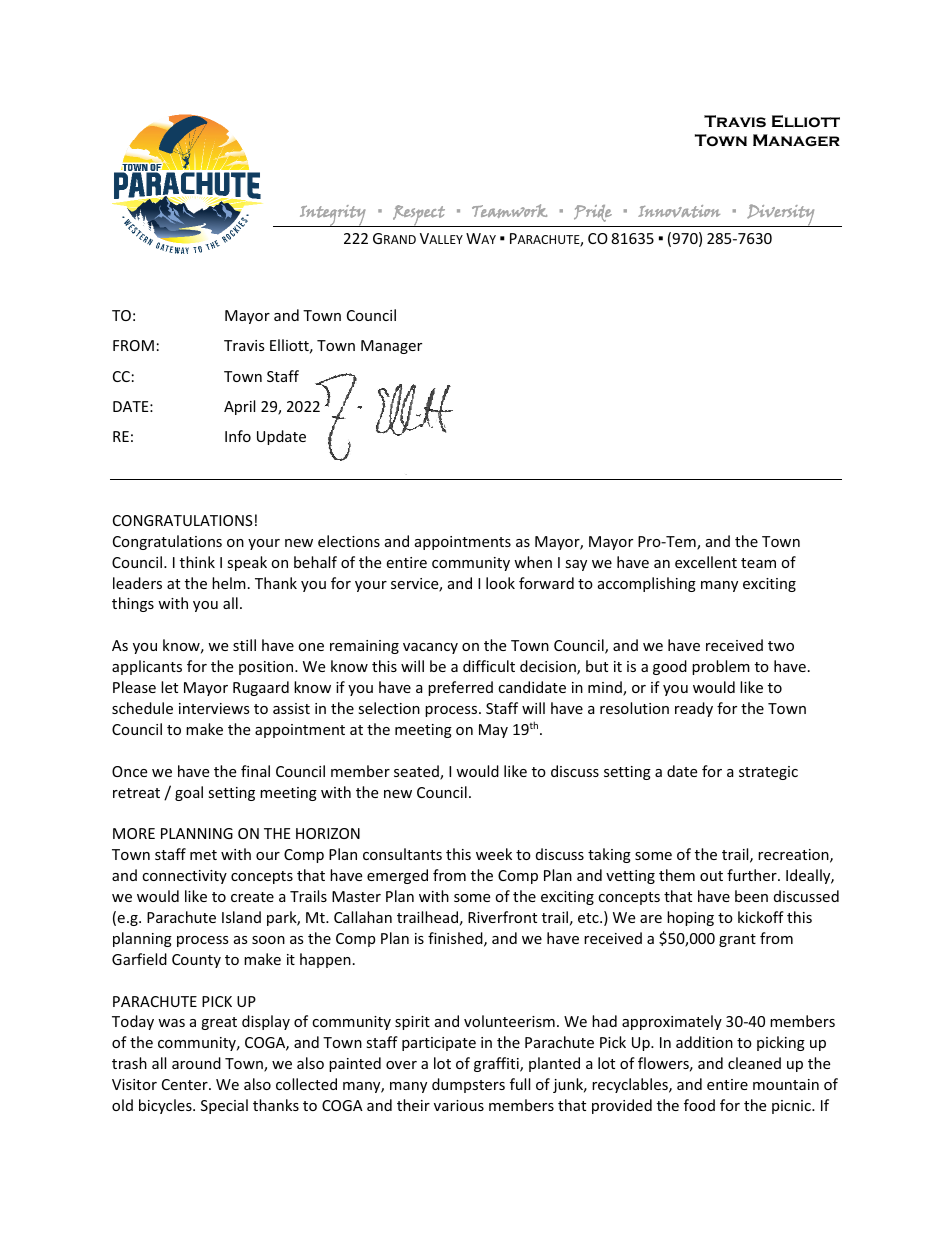  What do you see at coordinates (419, 216) in the document?
I see `Respect` at bounding box center [419, 216].
